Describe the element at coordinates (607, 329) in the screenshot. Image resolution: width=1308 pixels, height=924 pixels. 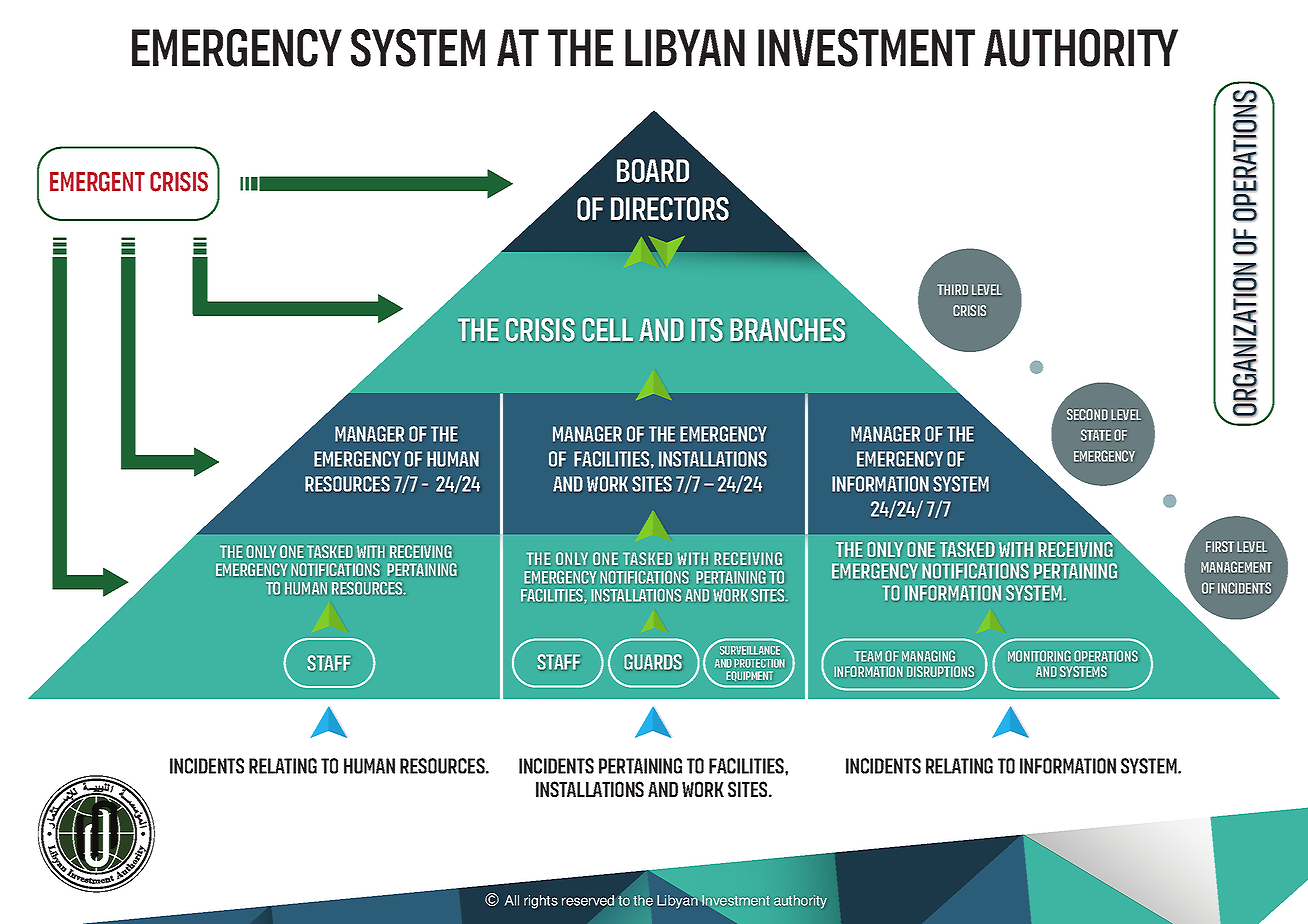
I see `cell` at that location.
